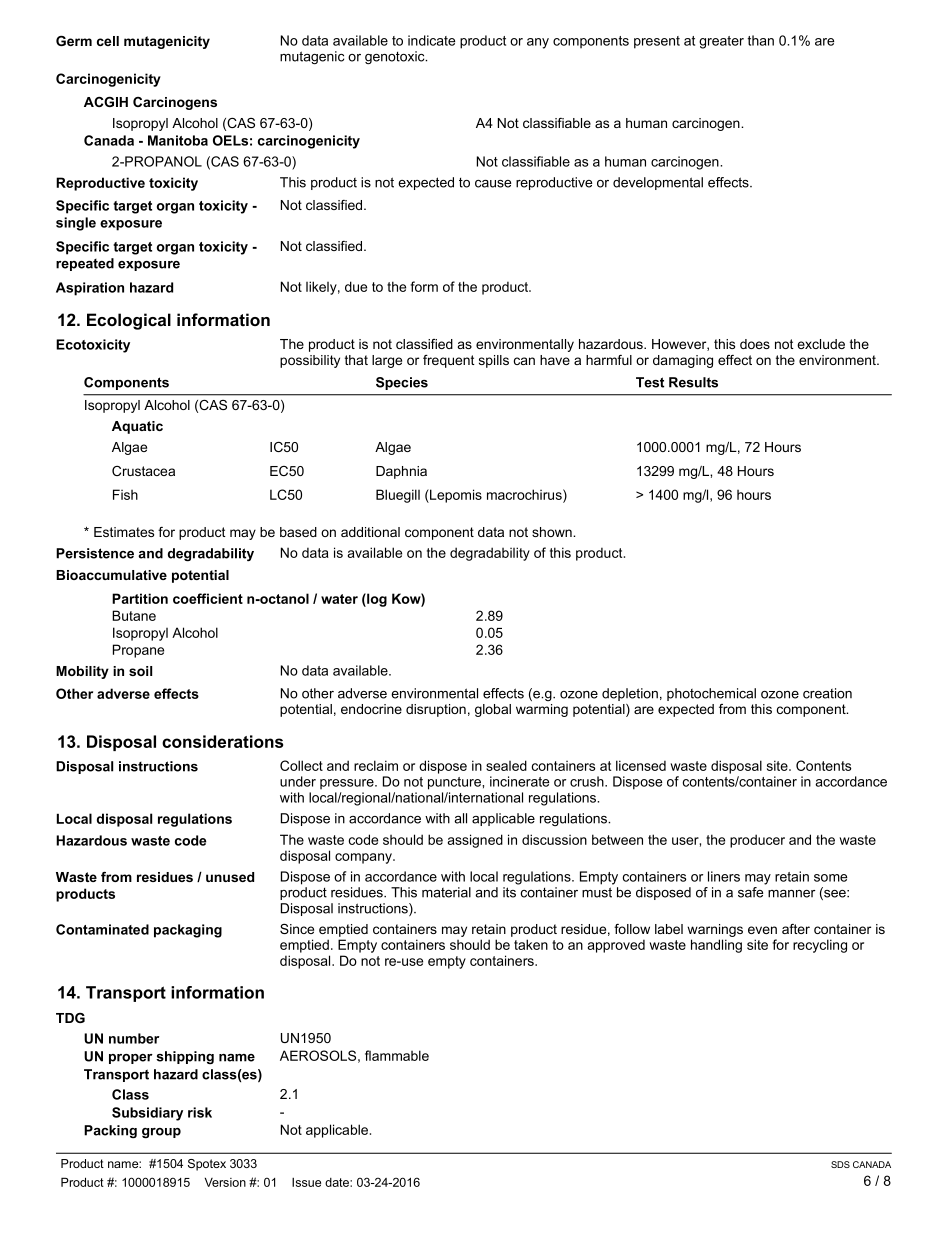 This screenshot has height=1233, width=952. I want to click on flammable, so click(397, 1055).
